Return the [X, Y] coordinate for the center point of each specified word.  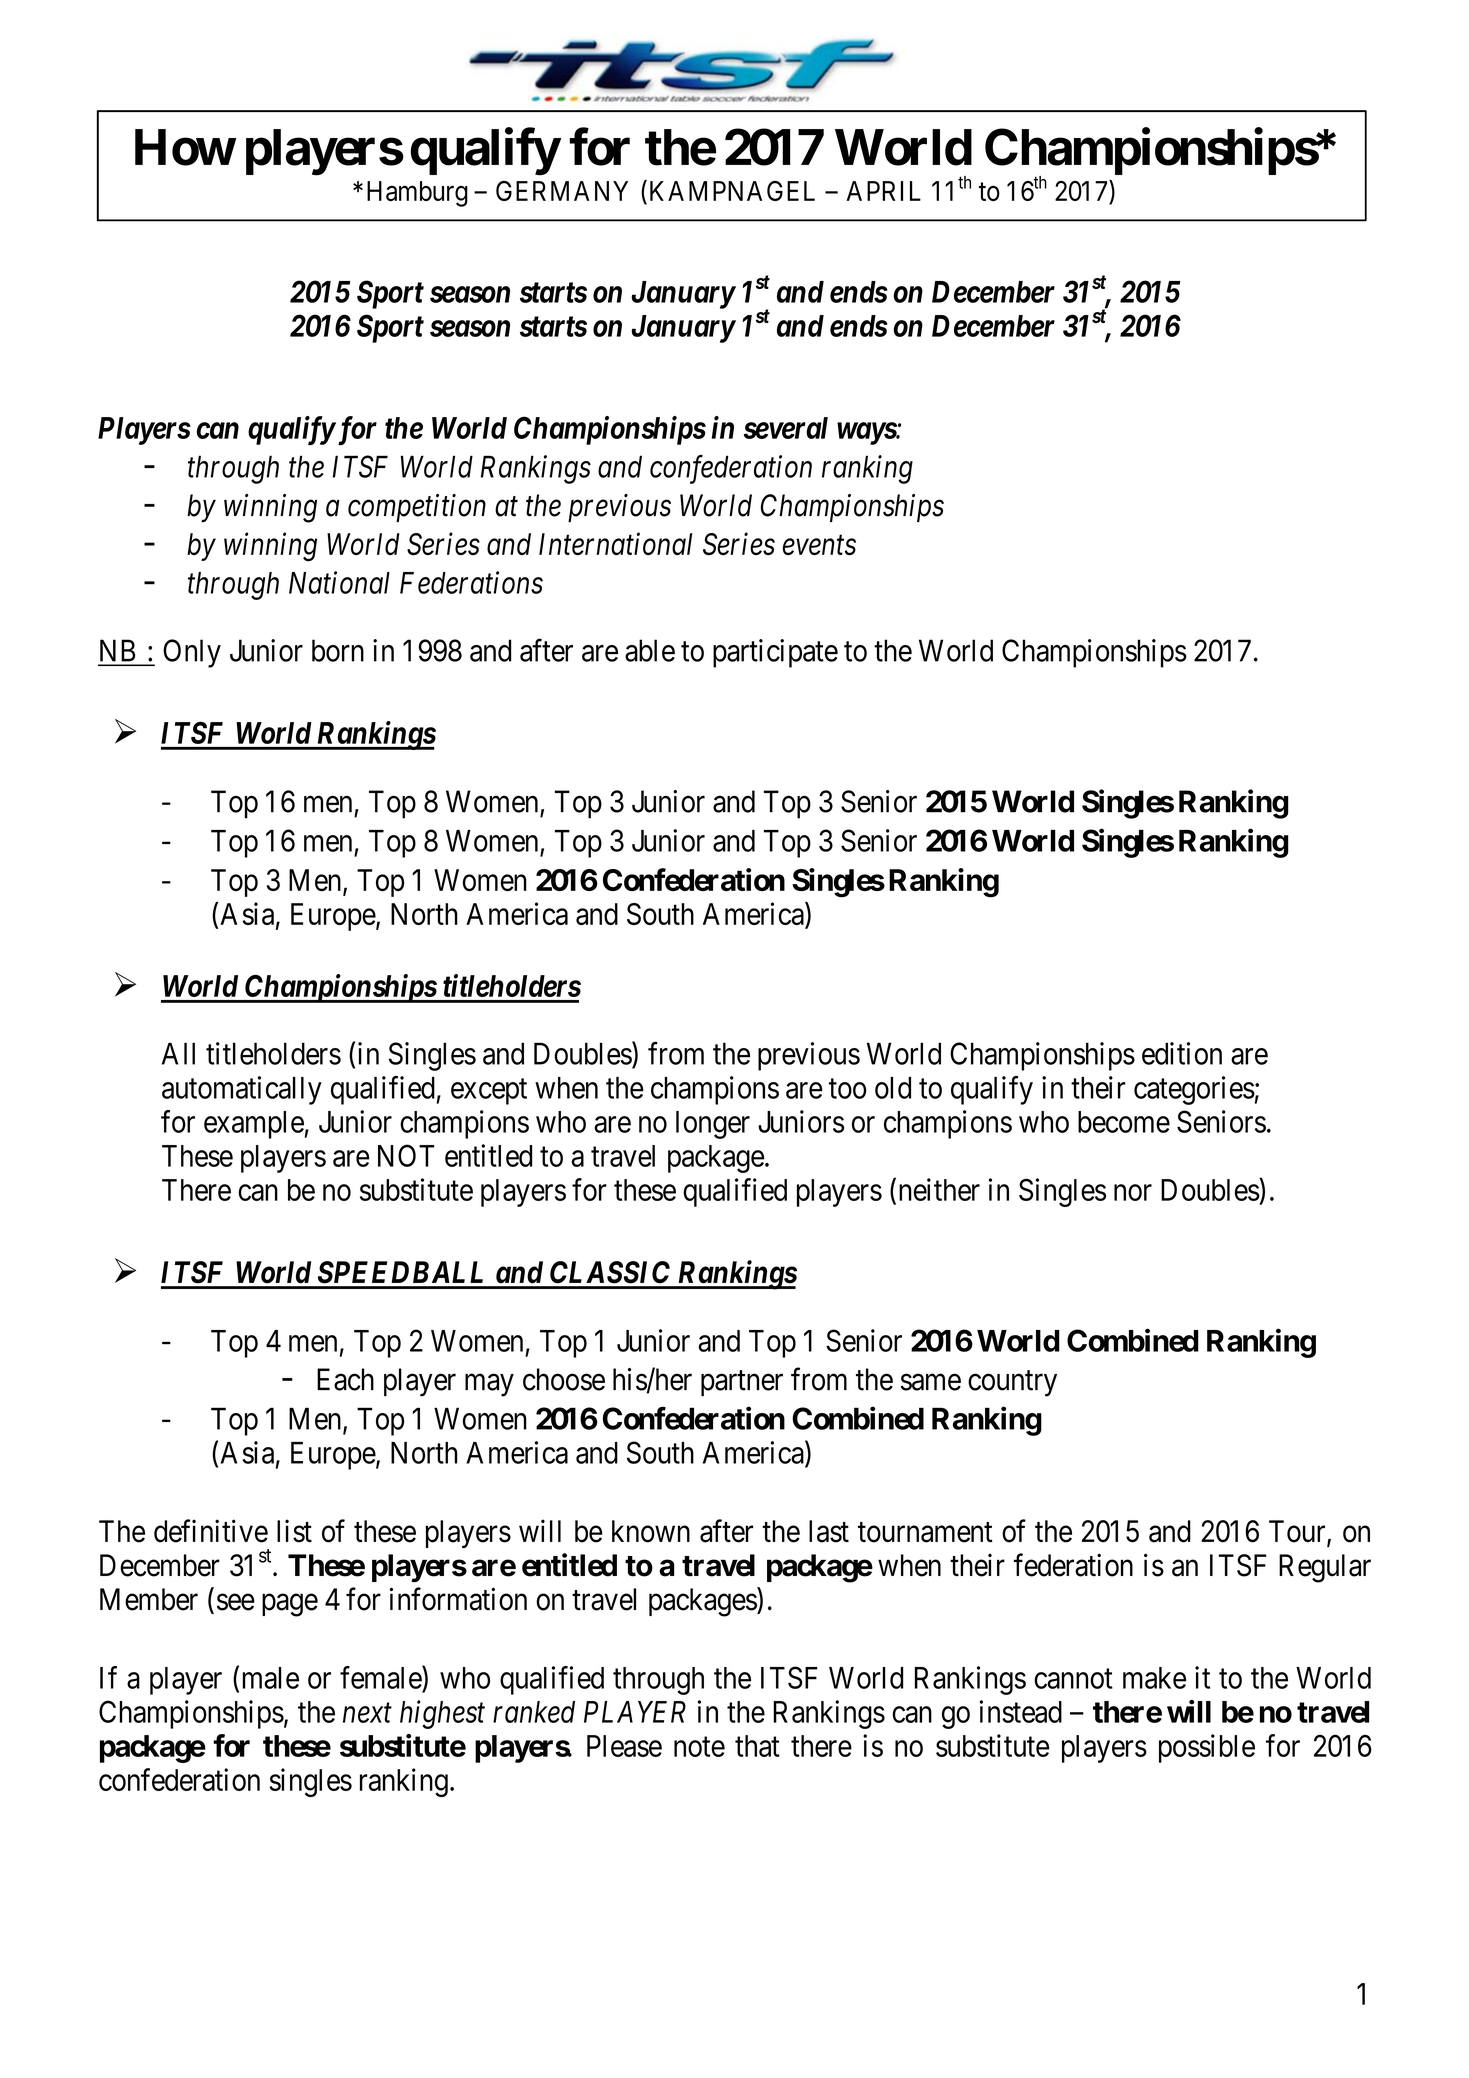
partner [742, 1384]
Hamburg [417, 194]
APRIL [883, 191]
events [819, 545]
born [338, 650]
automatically [242, 1090]
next [367, 1713]
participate [775, 653]
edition [1182, 1053]
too [847, 1089]
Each [345, 1379]
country [1012, 1384]
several [786, 428]
